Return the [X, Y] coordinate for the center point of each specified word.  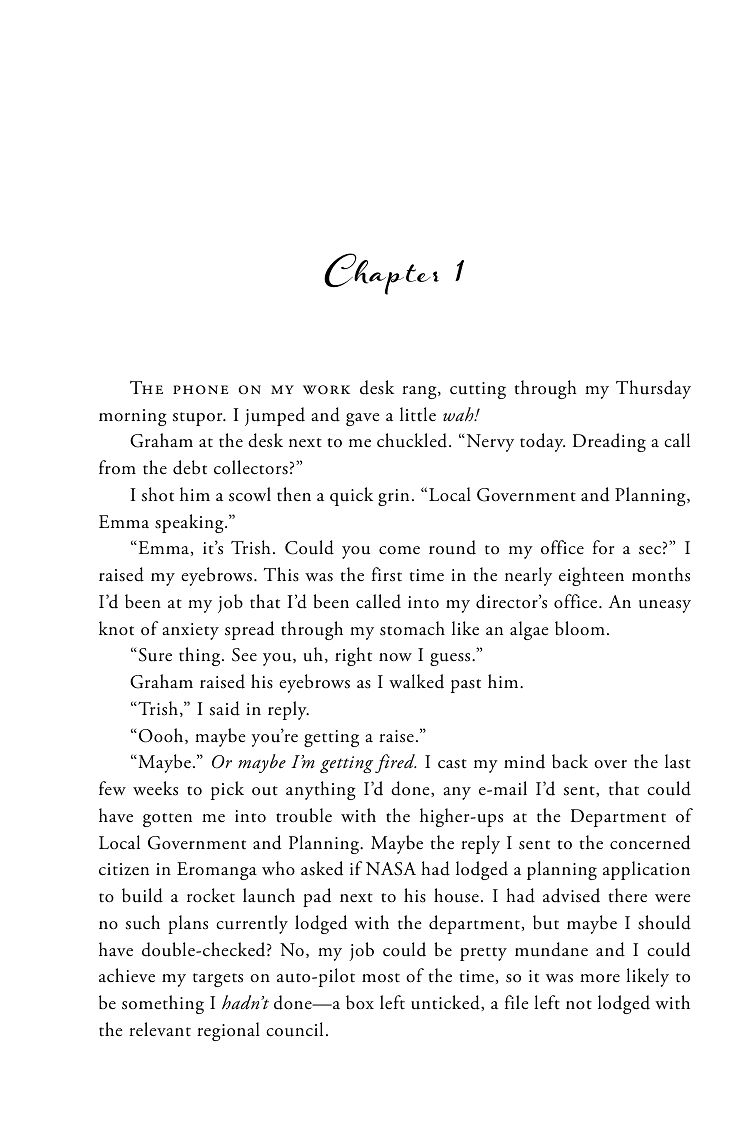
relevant [160, 1029]
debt [190, 467]
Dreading [609, 442]
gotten [167, 820]
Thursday [653, 389]
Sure [154, 655]
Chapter [381, 274]
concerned [650, 842]
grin [393, 497]
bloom [580, 628]
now [395, 657]
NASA [391, 869]
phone [200, 390]
